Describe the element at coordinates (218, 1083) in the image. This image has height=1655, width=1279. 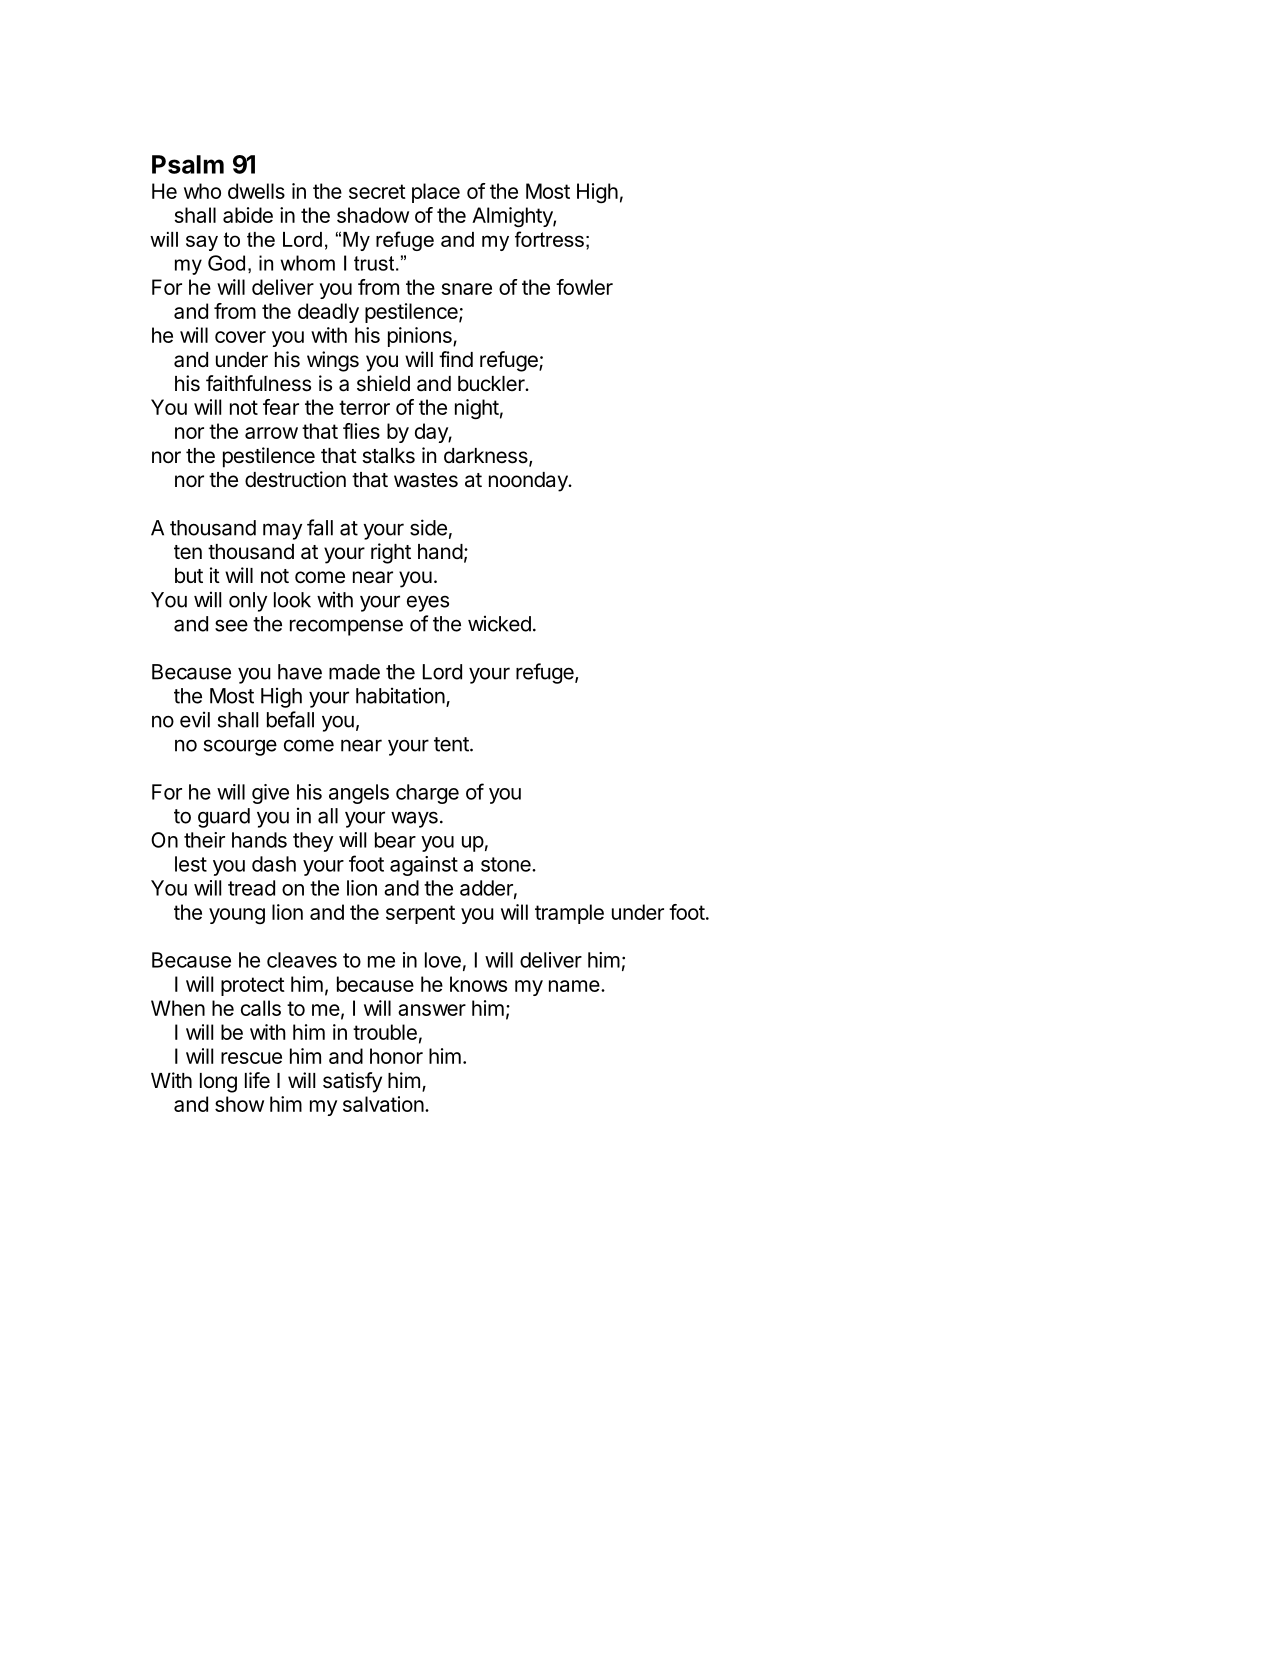
I see `long` at that location.
